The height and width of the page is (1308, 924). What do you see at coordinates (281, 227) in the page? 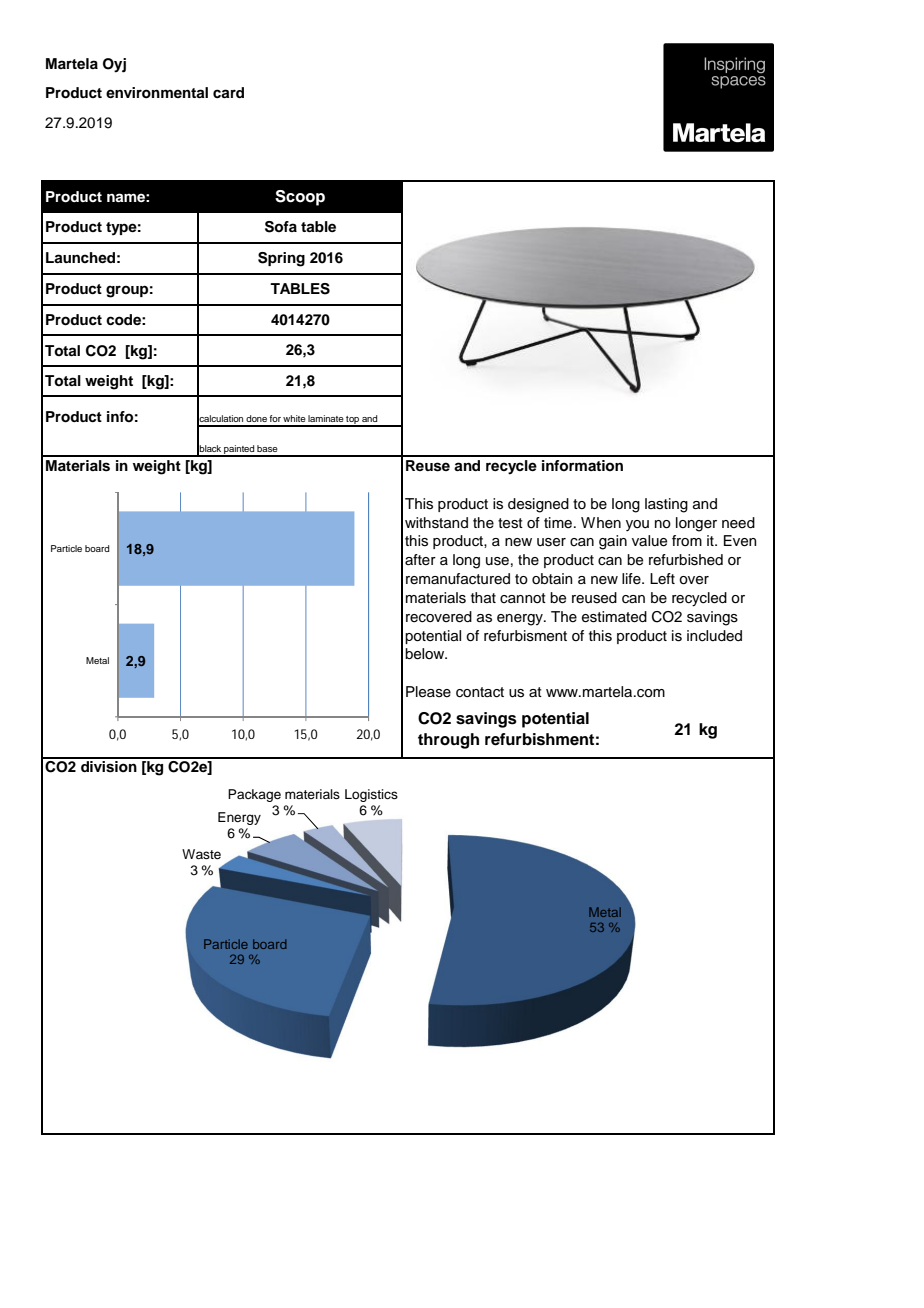
I see `Sofa` at bounding box center [281, 227].
